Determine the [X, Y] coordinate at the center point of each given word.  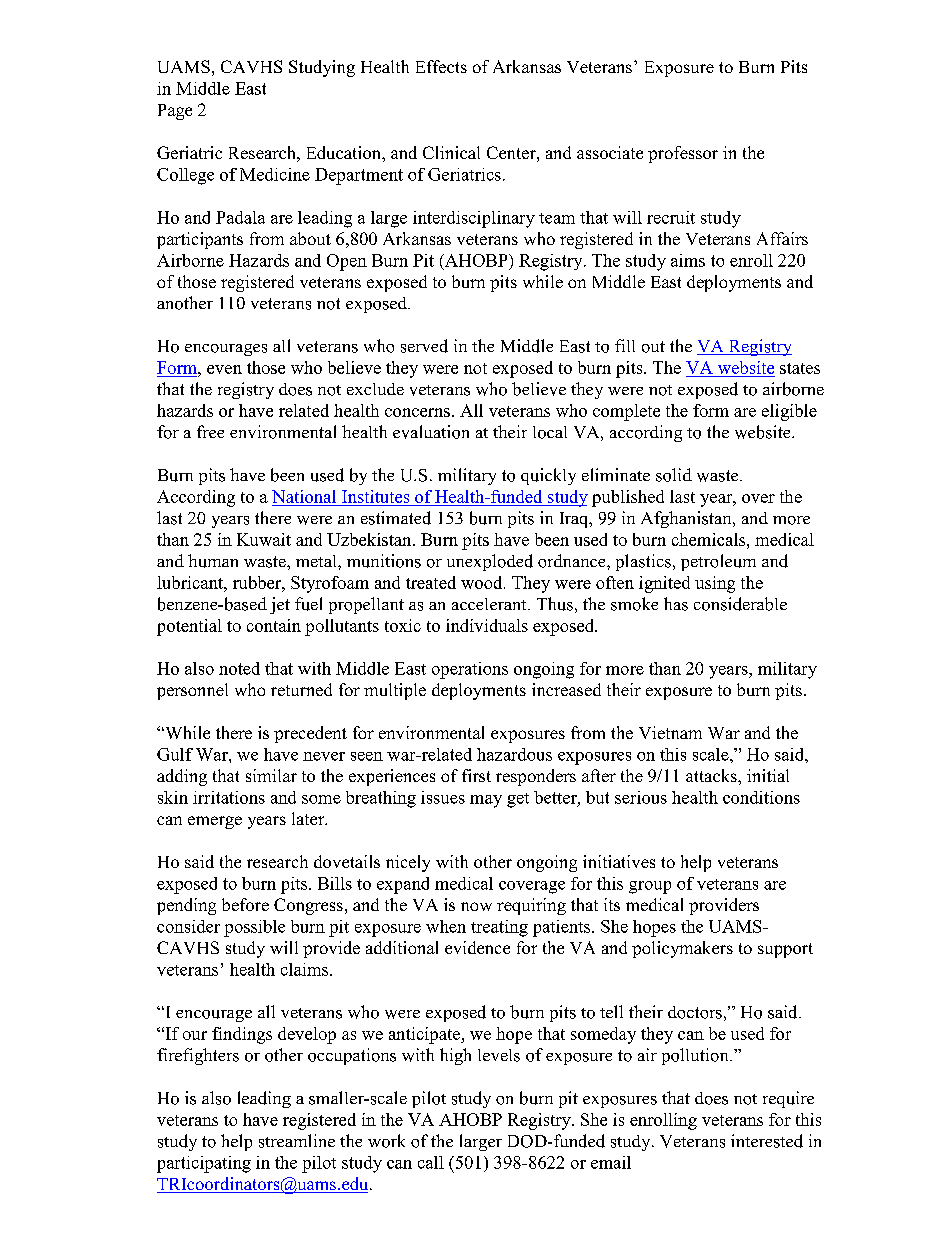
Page [175, 112]
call [431, 1162]
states [800, 368]
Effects [441, 66]
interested [767, 1141]
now [476, 906]
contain [274, 625]
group [650, 887]
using [715, 584]
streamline [297, 1141]
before [245, 904]
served [424, 346]
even [224, 369]
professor [683, 154]
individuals [487, 625]
